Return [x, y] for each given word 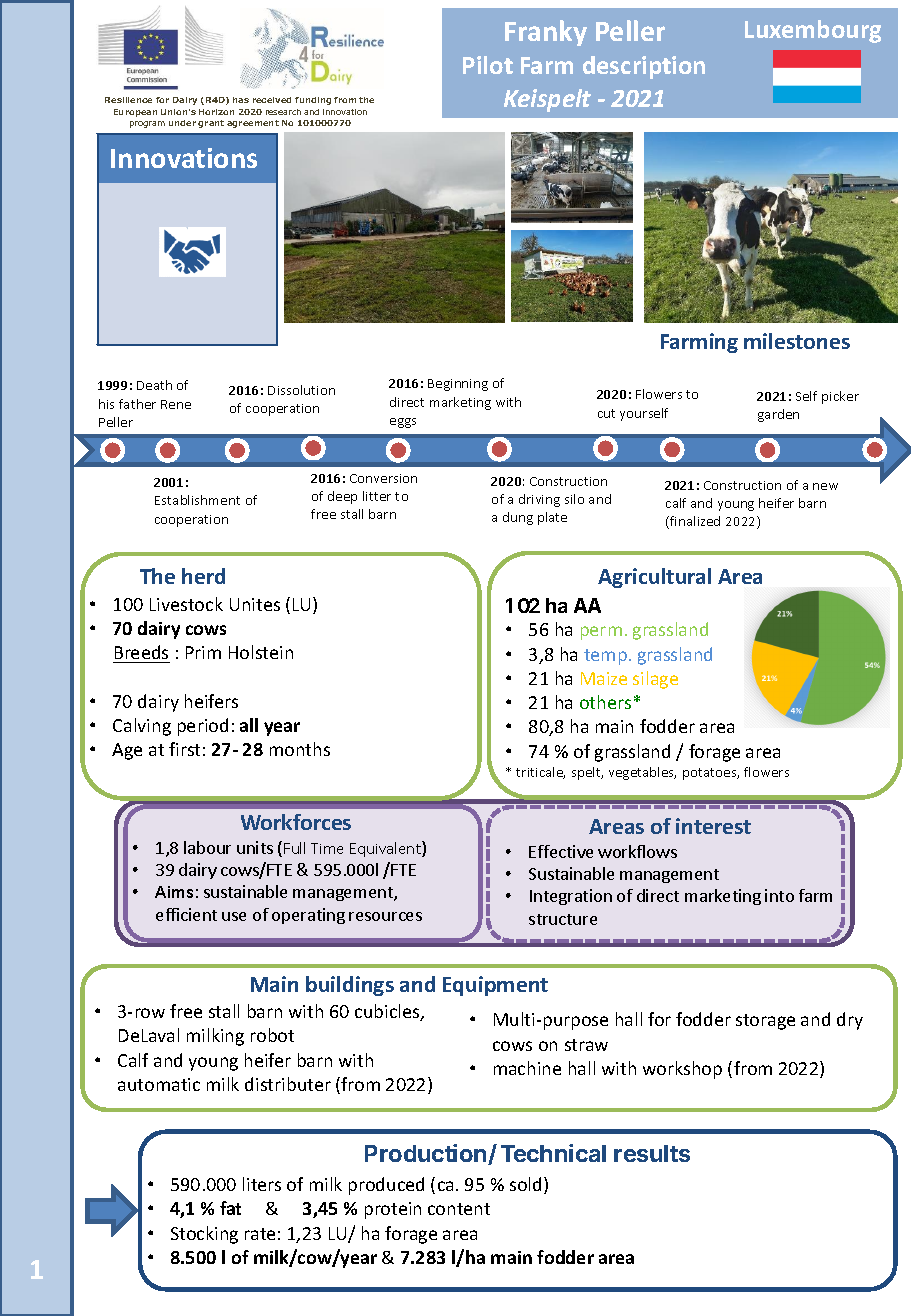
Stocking [204, 1235]
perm [601, 633]
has [241, 100]
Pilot [488, 65]
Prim [203, 652]
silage [655, 680]
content [459, 1209]
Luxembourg [813, 31]
